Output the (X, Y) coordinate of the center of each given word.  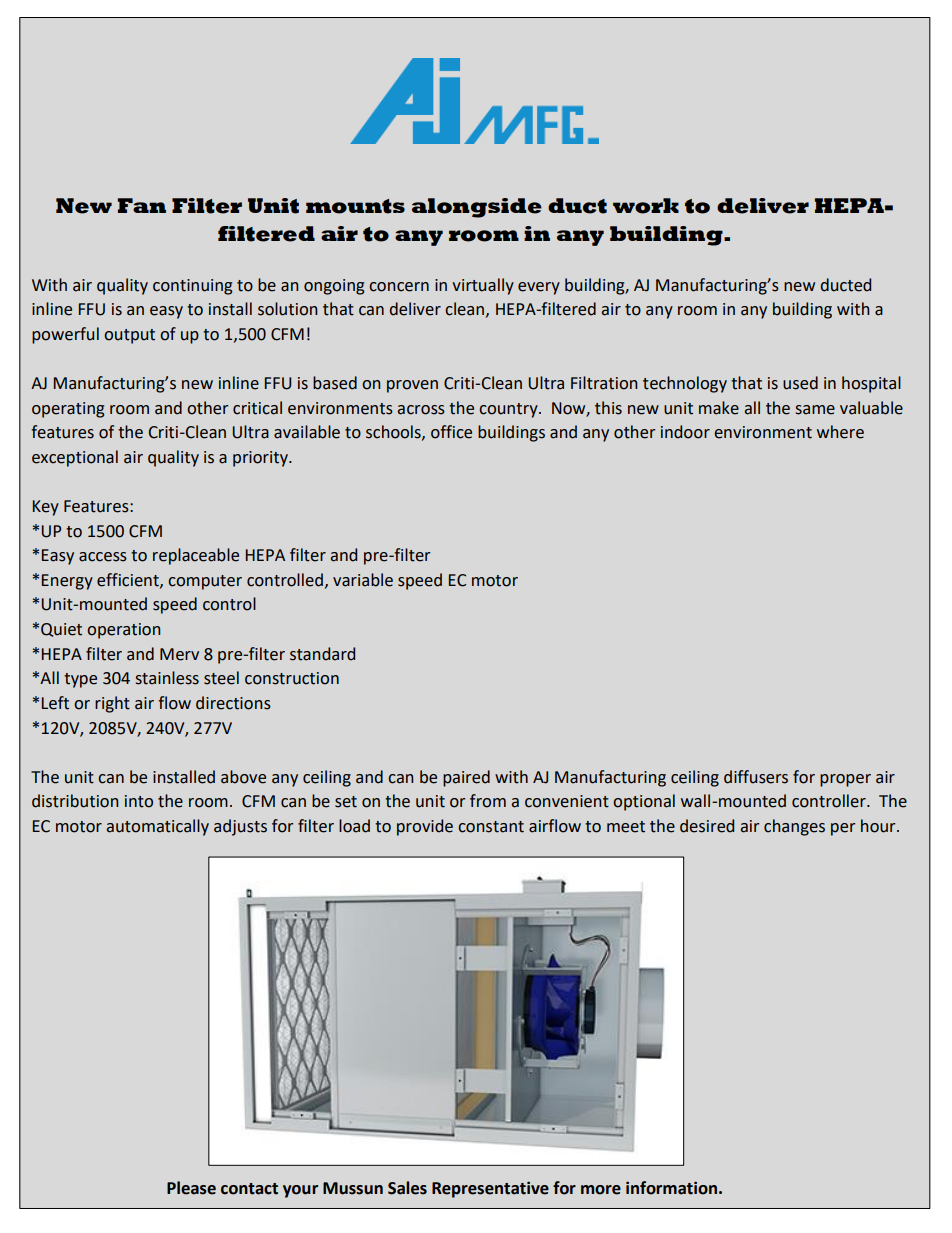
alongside (477, 208)
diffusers (756, 777)
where (840, 432)
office (451, 432)
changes (794, 827)
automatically (157, 827)
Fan (141, 205)
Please (191, 1188)
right (112, 704)
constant (491, 827)
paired (466, 778)
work (646, 206)
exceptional (75, 458)
